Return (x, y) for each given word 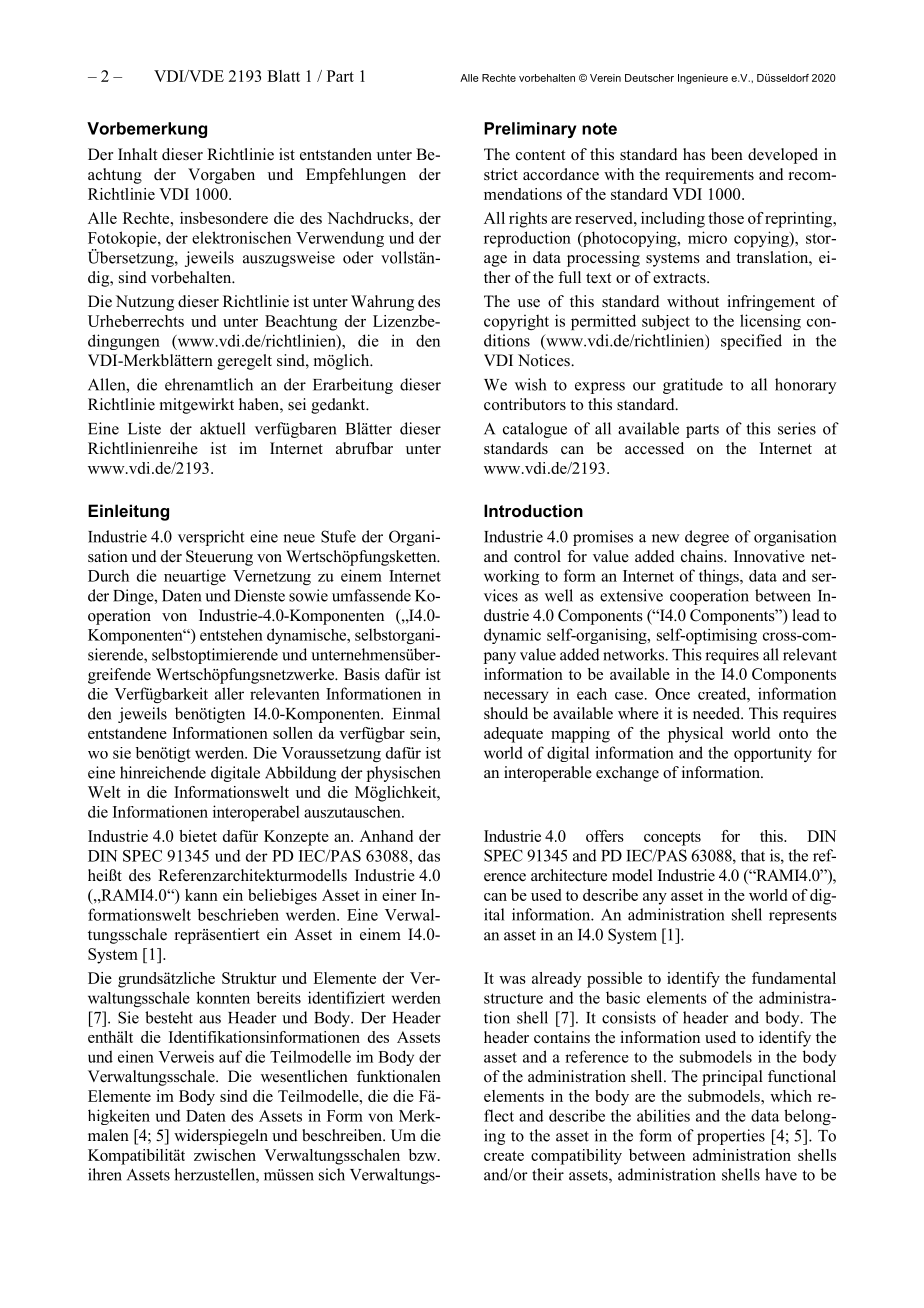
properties (731, 1137)
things (720, 577)
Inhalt (137, 154)
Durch (108, 575)
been (727, 154)
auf (230, 1056)
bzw (424, 1155)
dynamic (512, 636)
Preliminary (530, 130)
